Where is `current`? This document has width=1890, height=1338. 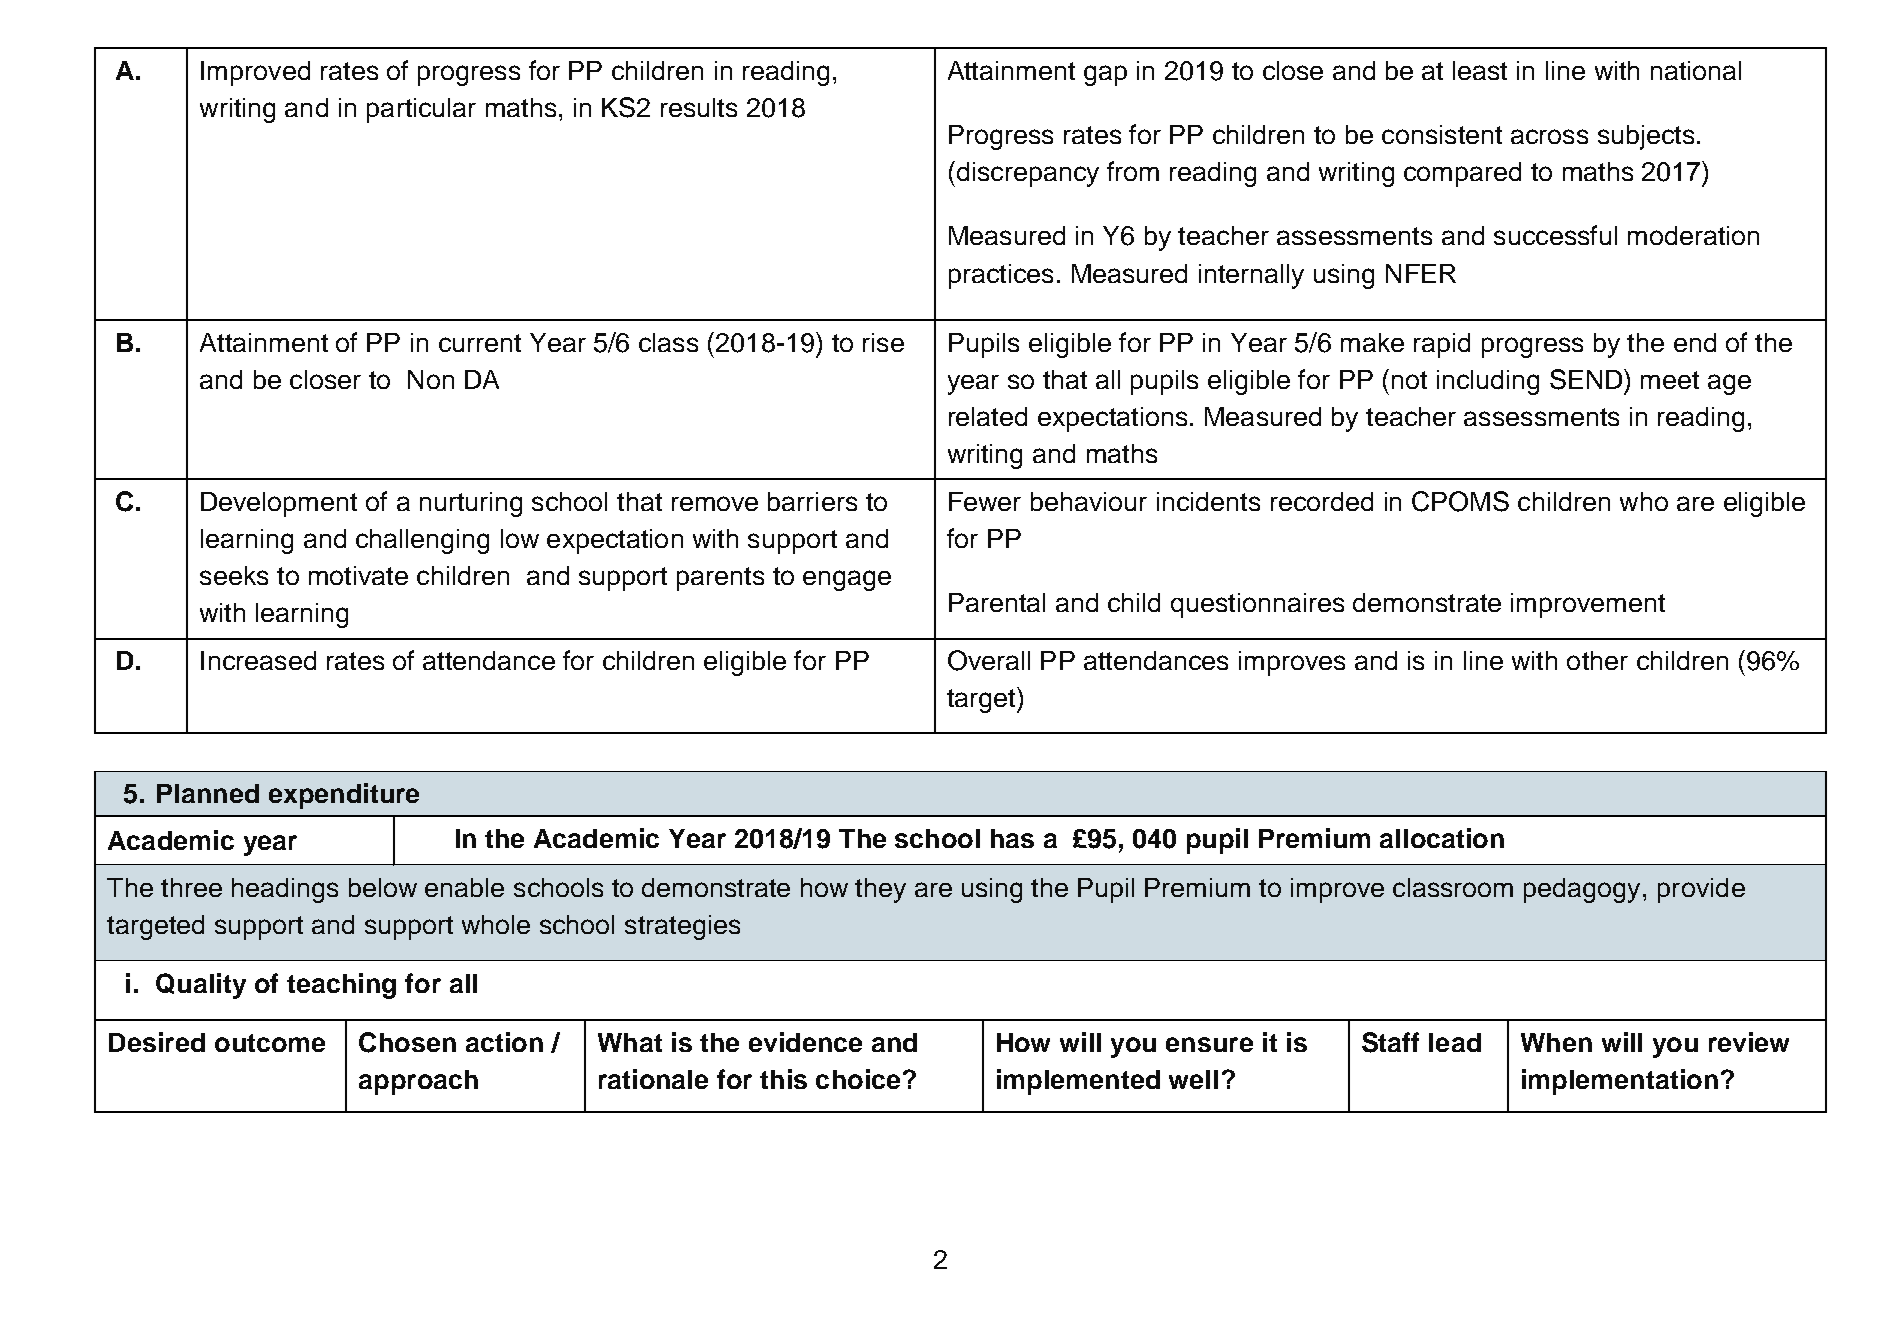
current is located at coordinates (480, 343).
